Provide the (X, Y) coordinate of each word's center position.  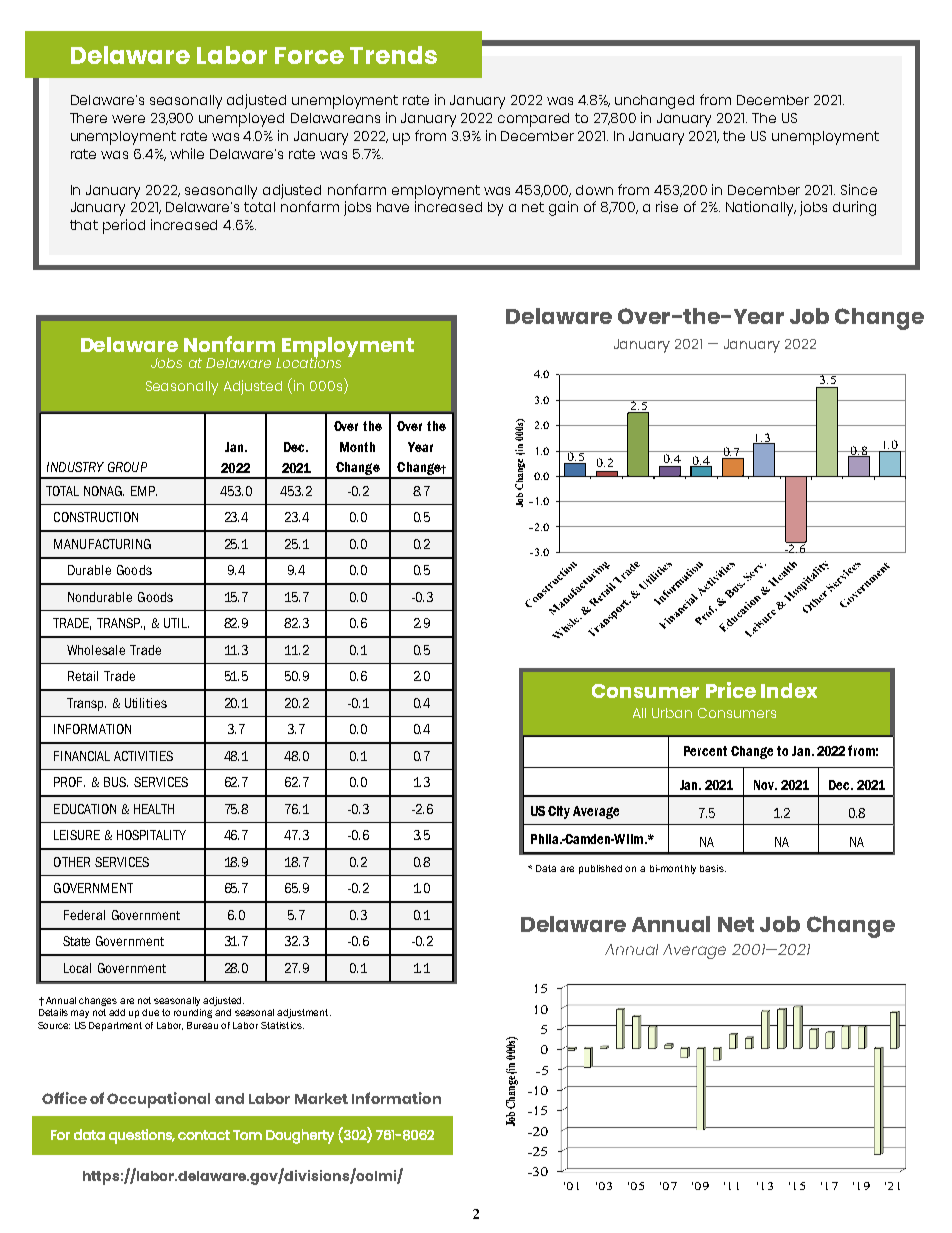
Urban (672, 713)
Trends (393, 55)
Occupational (158, 1100)
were (128, 119)
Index (789, 690)
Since (859, 189)
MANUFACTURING (102, 544)
